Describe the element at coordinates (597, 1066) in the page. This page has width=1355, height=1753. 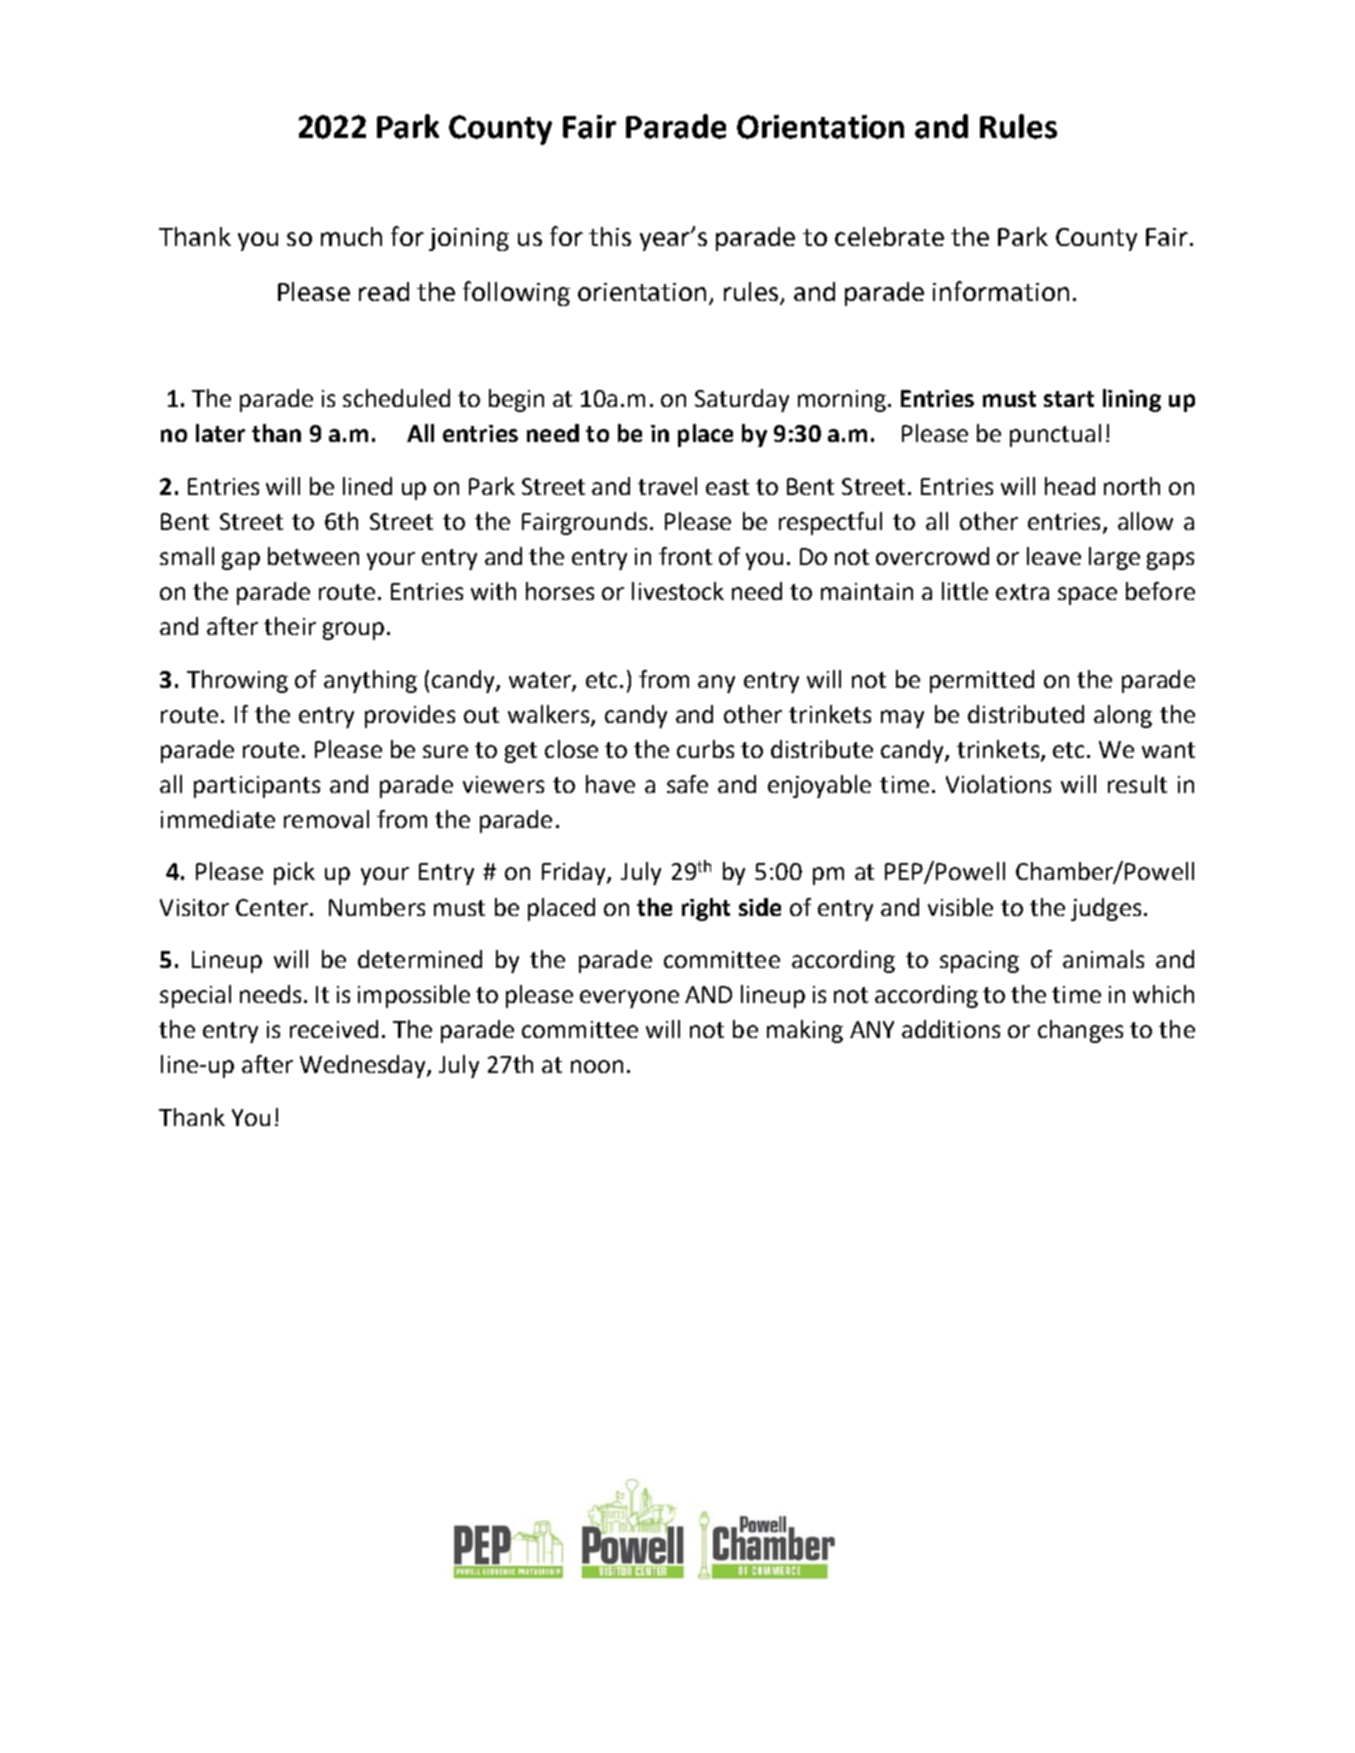
I see `noon` at that location.
